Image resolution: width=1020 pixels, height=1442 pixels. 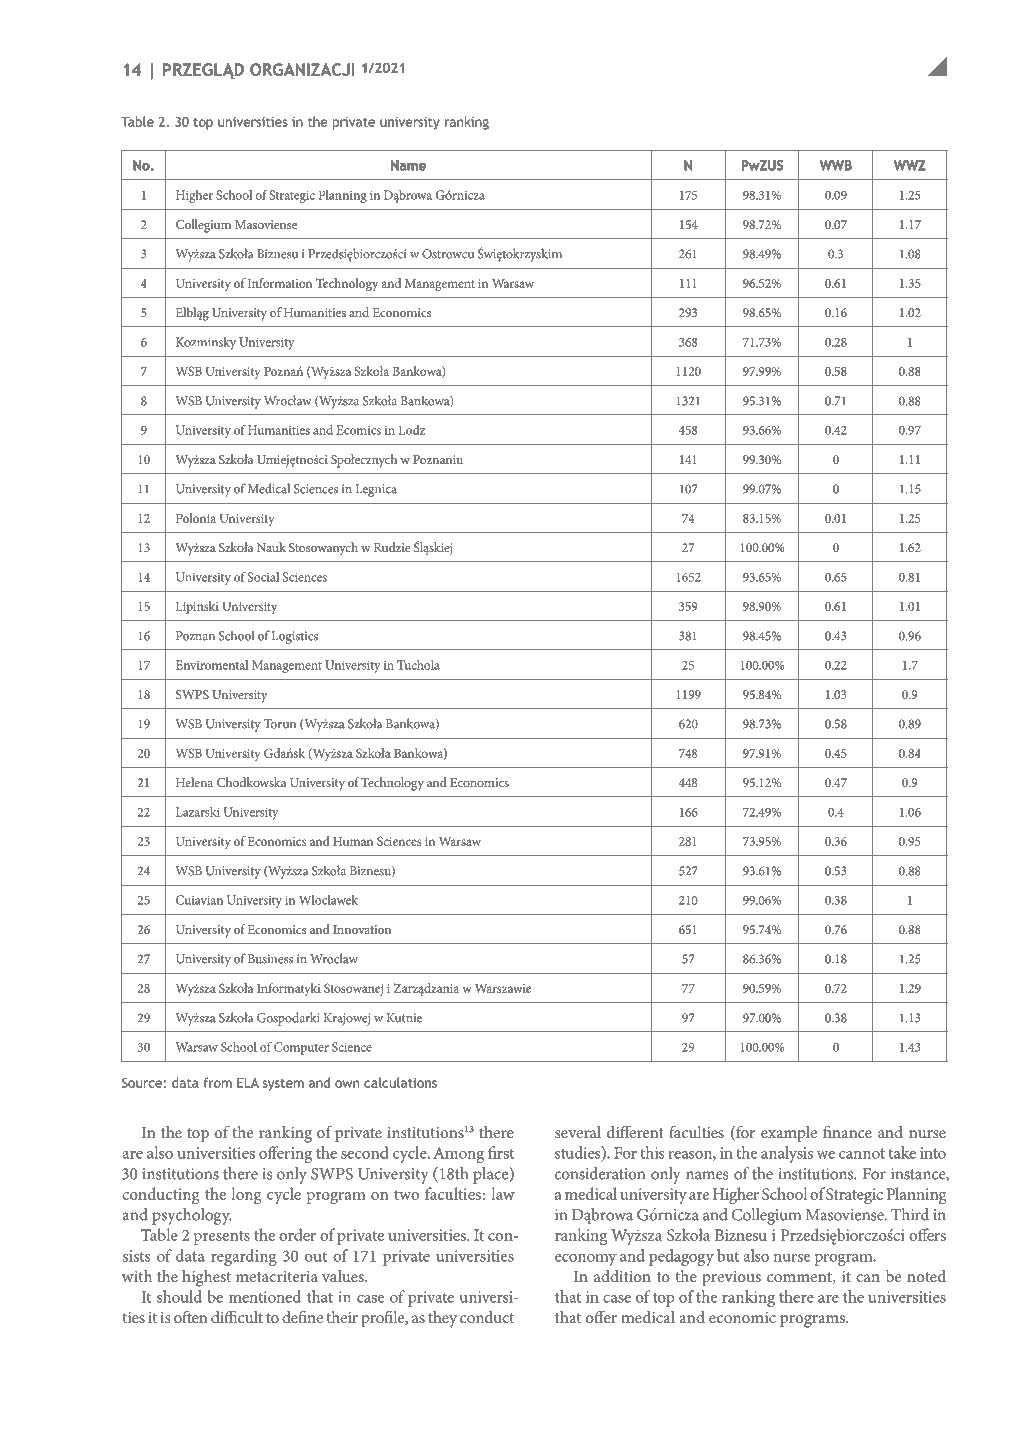 What do you see at coordinates (909, 165) in the image?
I see `WWZ` at bounding box center [909, 165].
